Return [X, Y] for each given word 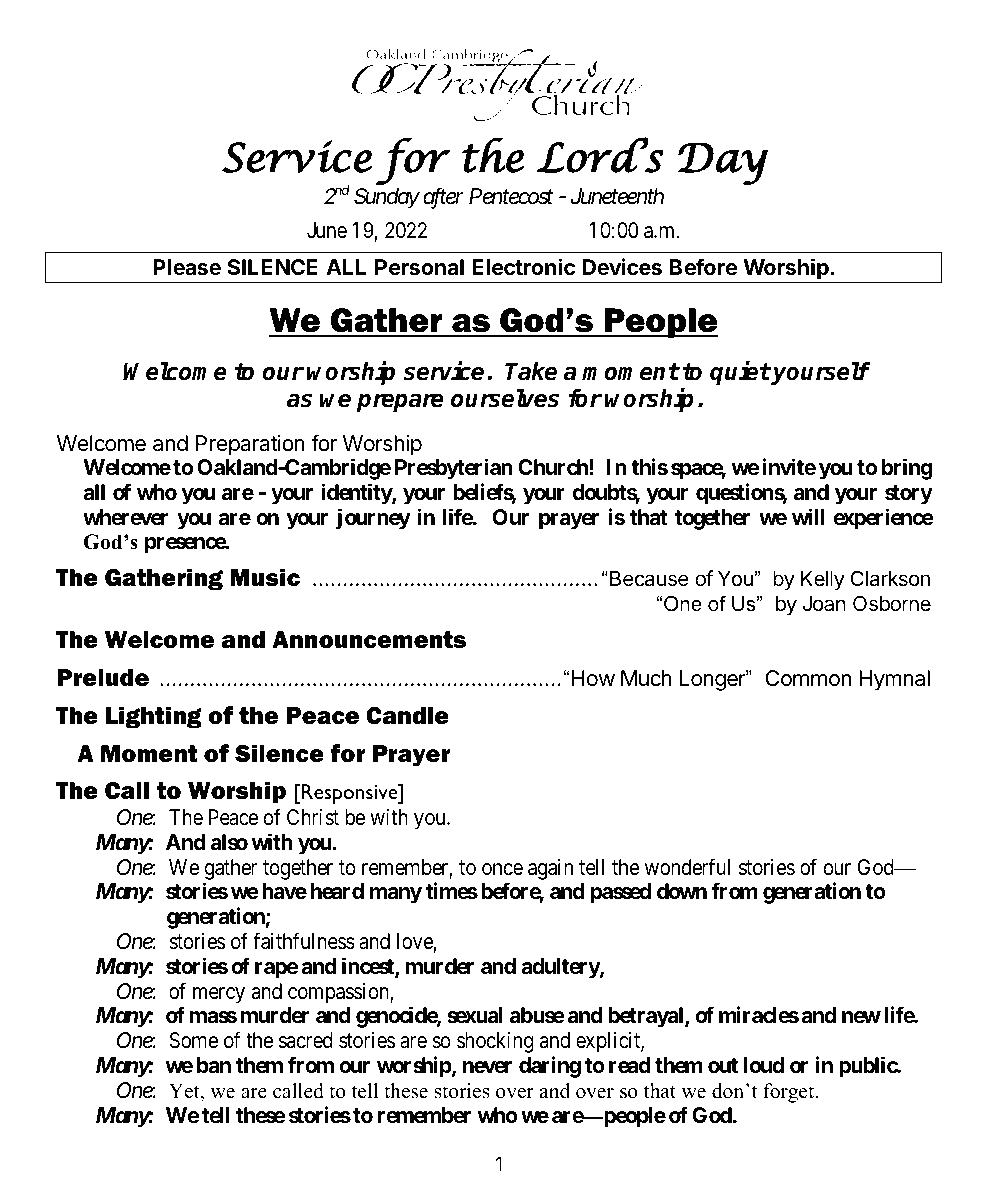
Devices [622, 267]
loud [764, 1065]
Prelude [103, 678]
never [487, 1067]
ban [214, 1065]
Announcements [369, 640]
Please [187, 267]
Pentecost [511, 196]
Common [808, 678]
